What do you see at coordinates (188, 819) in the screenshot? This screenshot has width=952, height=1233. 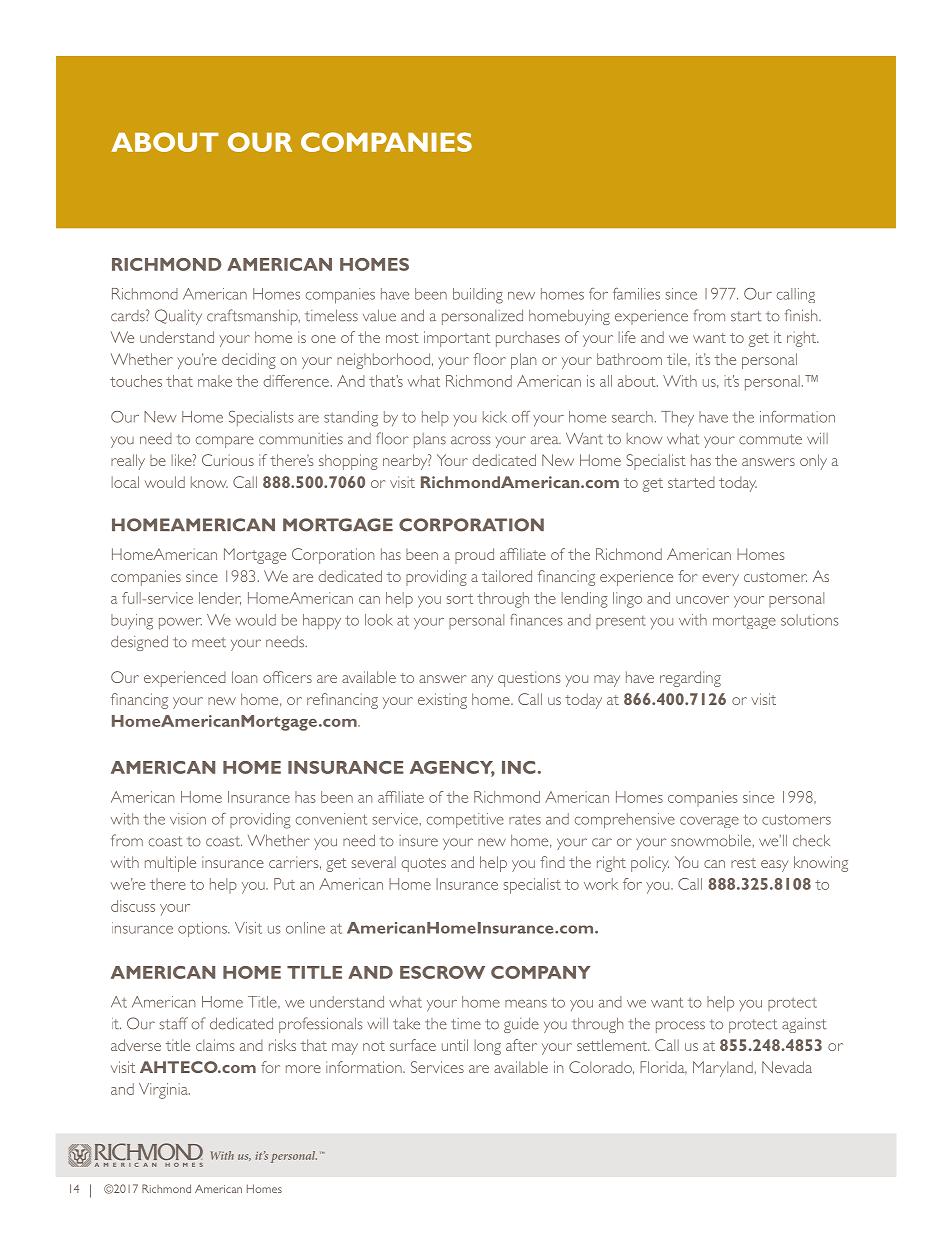 I see `vision` at bounding box center [188, 819].
